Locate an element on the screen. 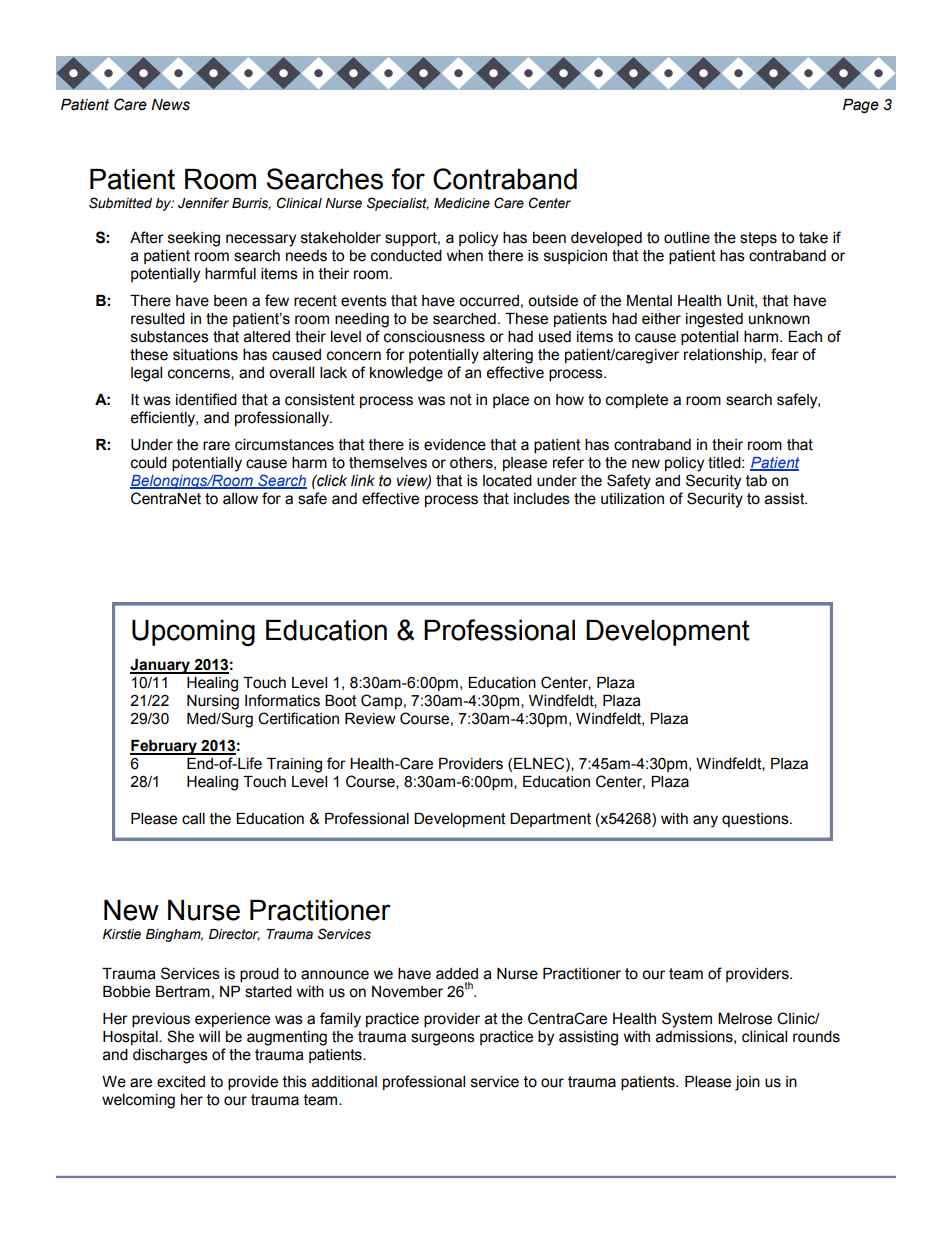  rare is located at coordinates (216, 446).
